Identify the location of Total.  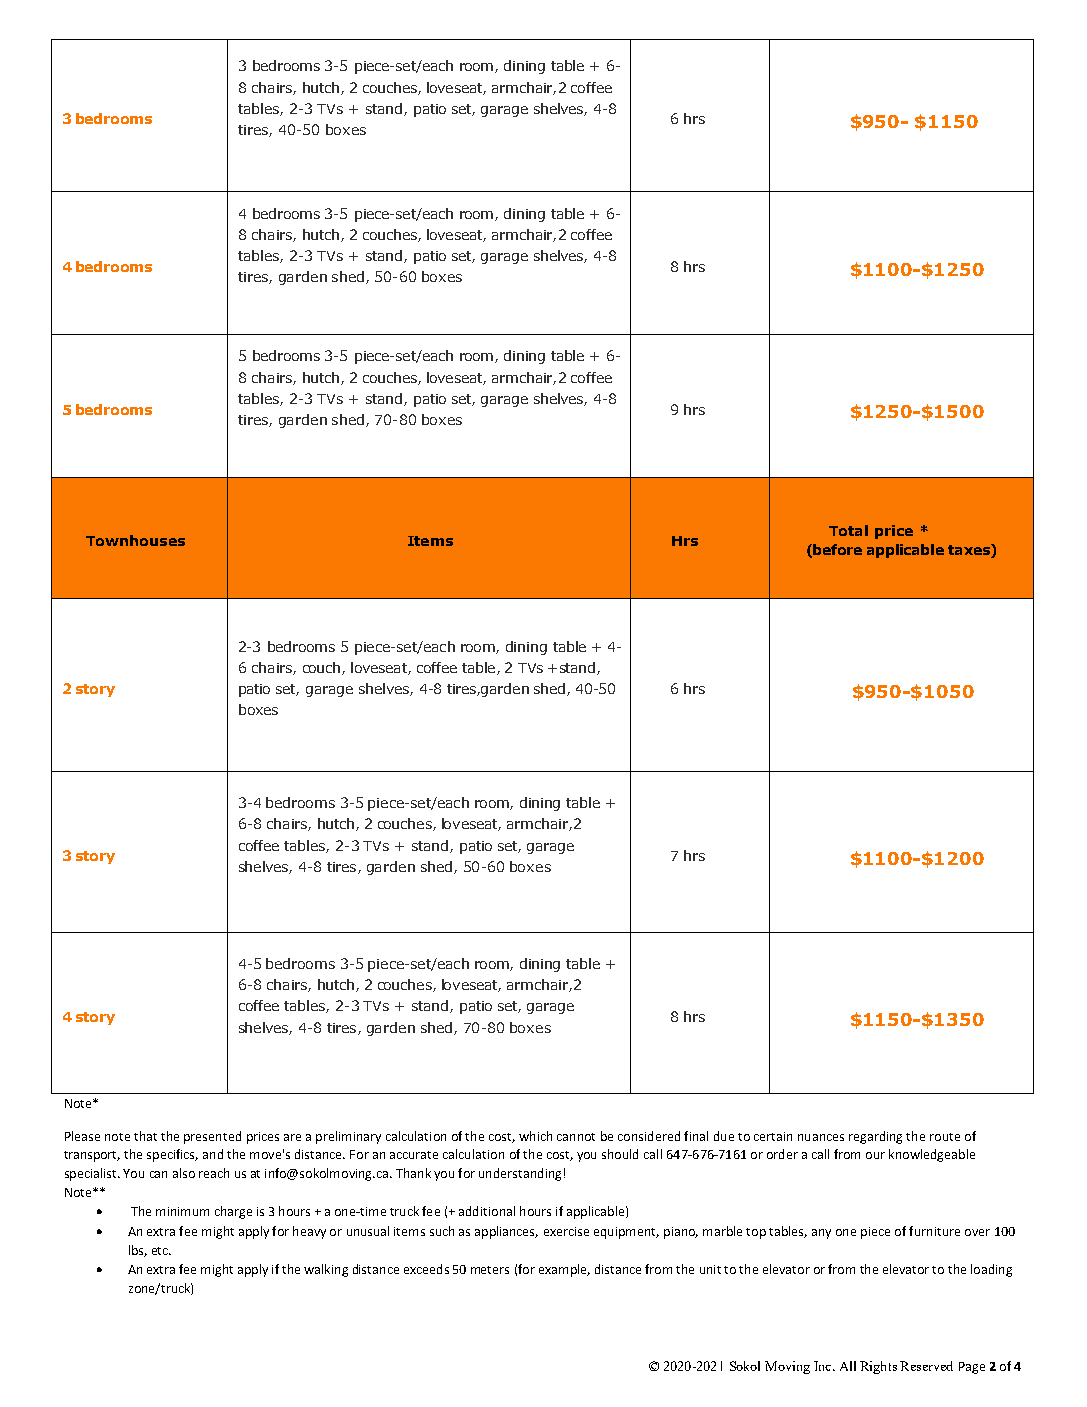
(848, 530).
